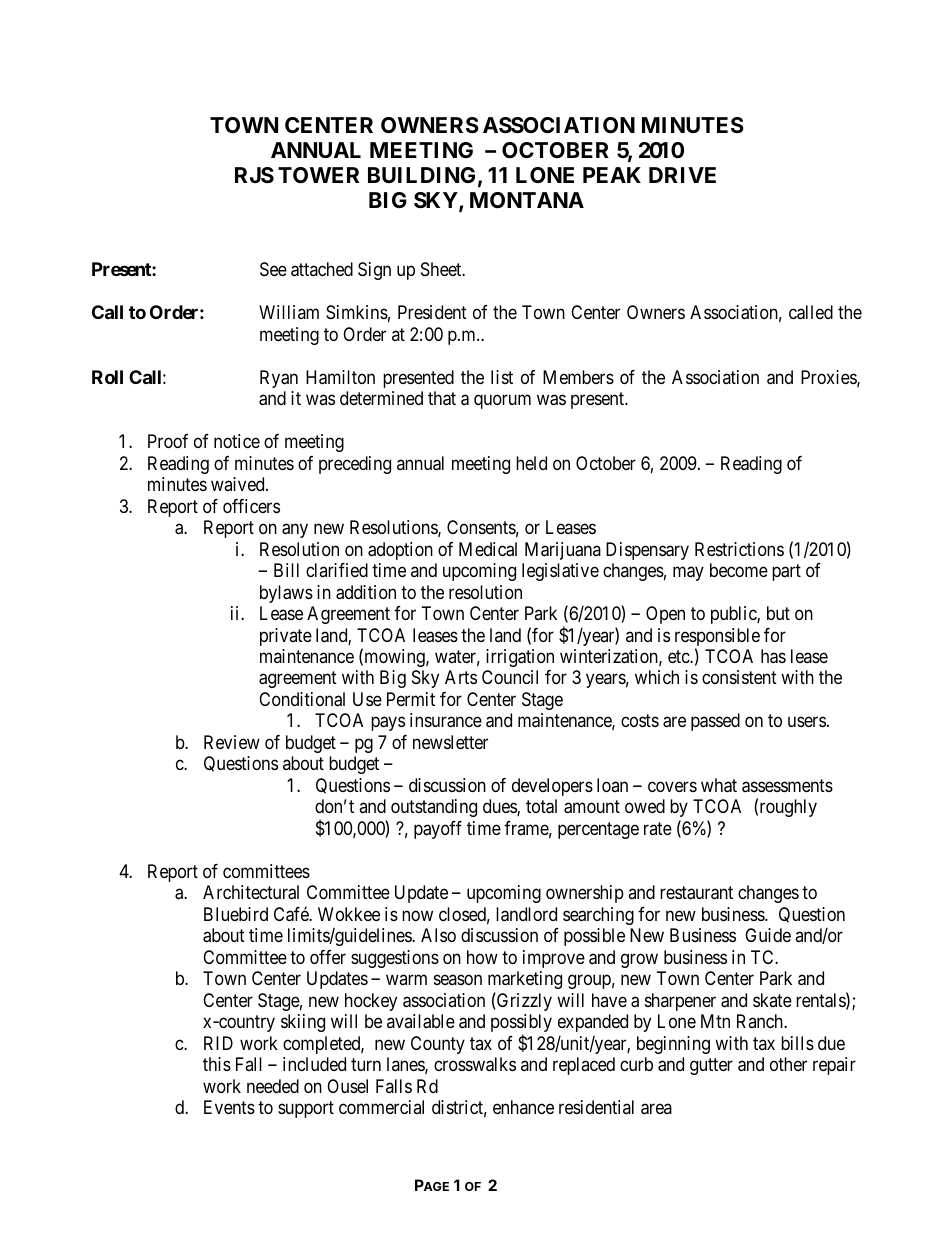 This screenshot has width=952, height=1233. Describe the element at coordinates (520, 658) in the screenshot. I see `irrigation` at that location.
